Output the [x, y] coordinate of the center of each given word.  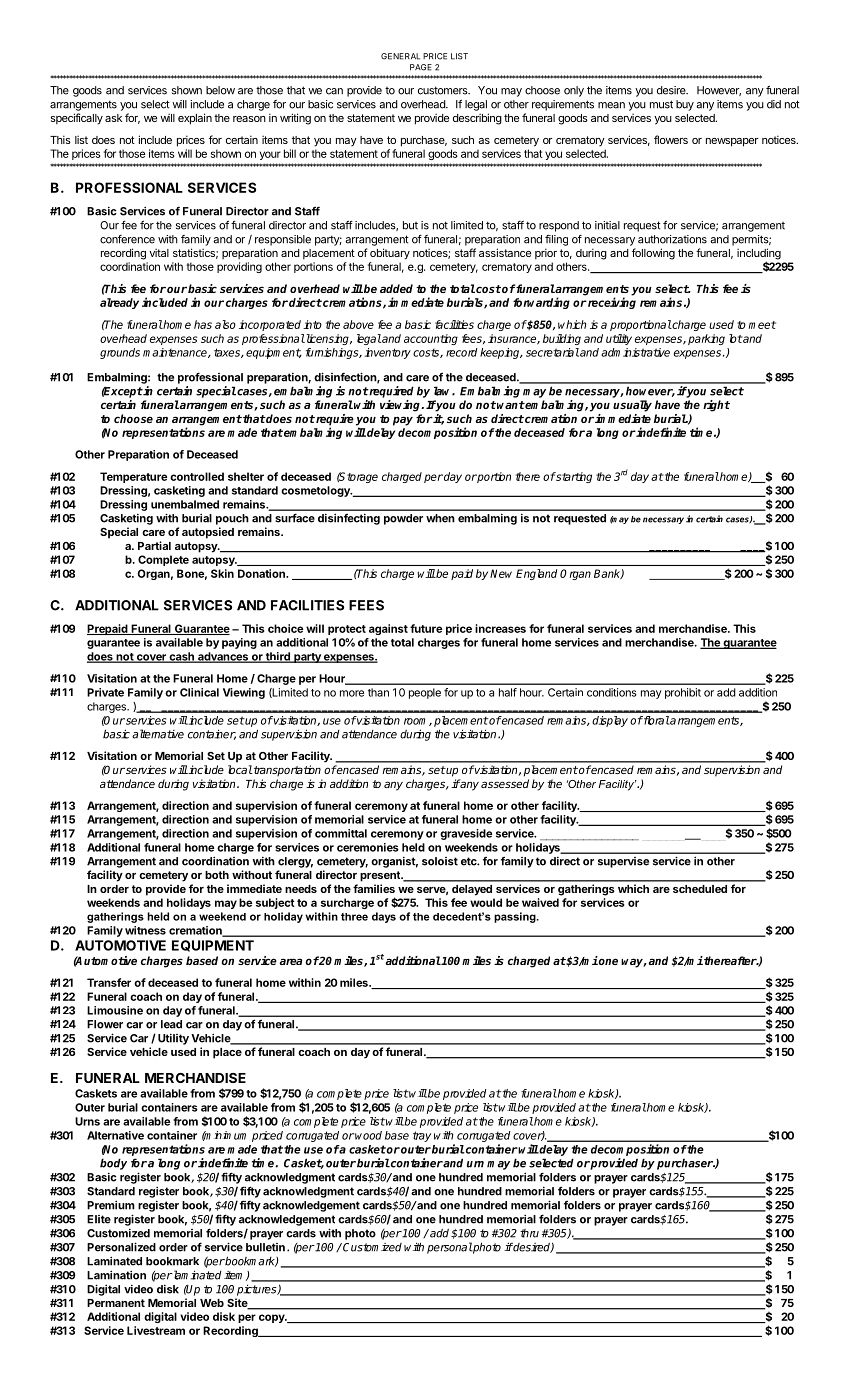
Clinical [199, 692]
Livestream [156, 1330]
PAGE [421, 67]
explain [195, 119]
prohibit [683, 693]
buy [685, 105]
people [425, 693]
